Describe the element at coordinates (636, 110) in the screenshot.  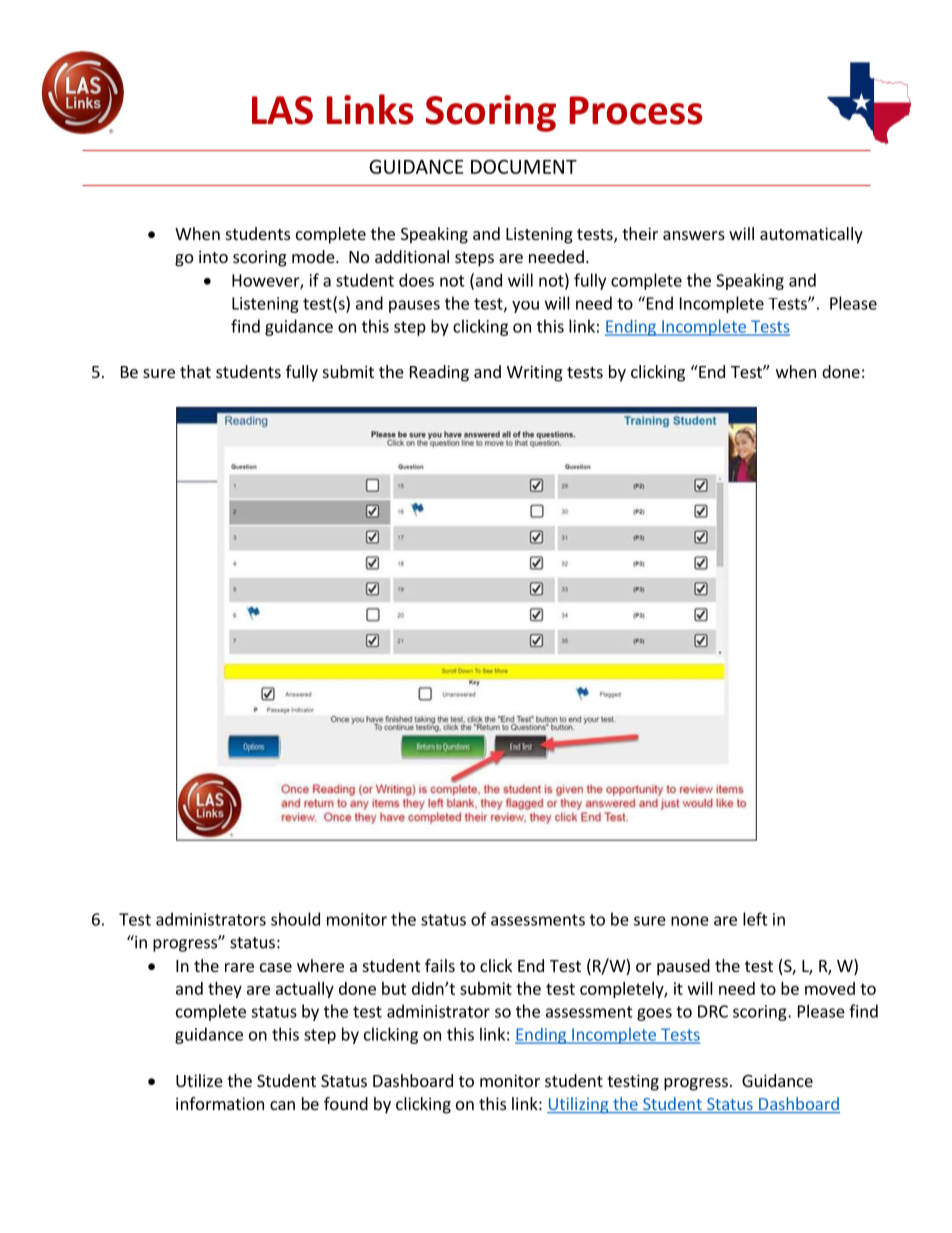
I see `Process` at that location.
